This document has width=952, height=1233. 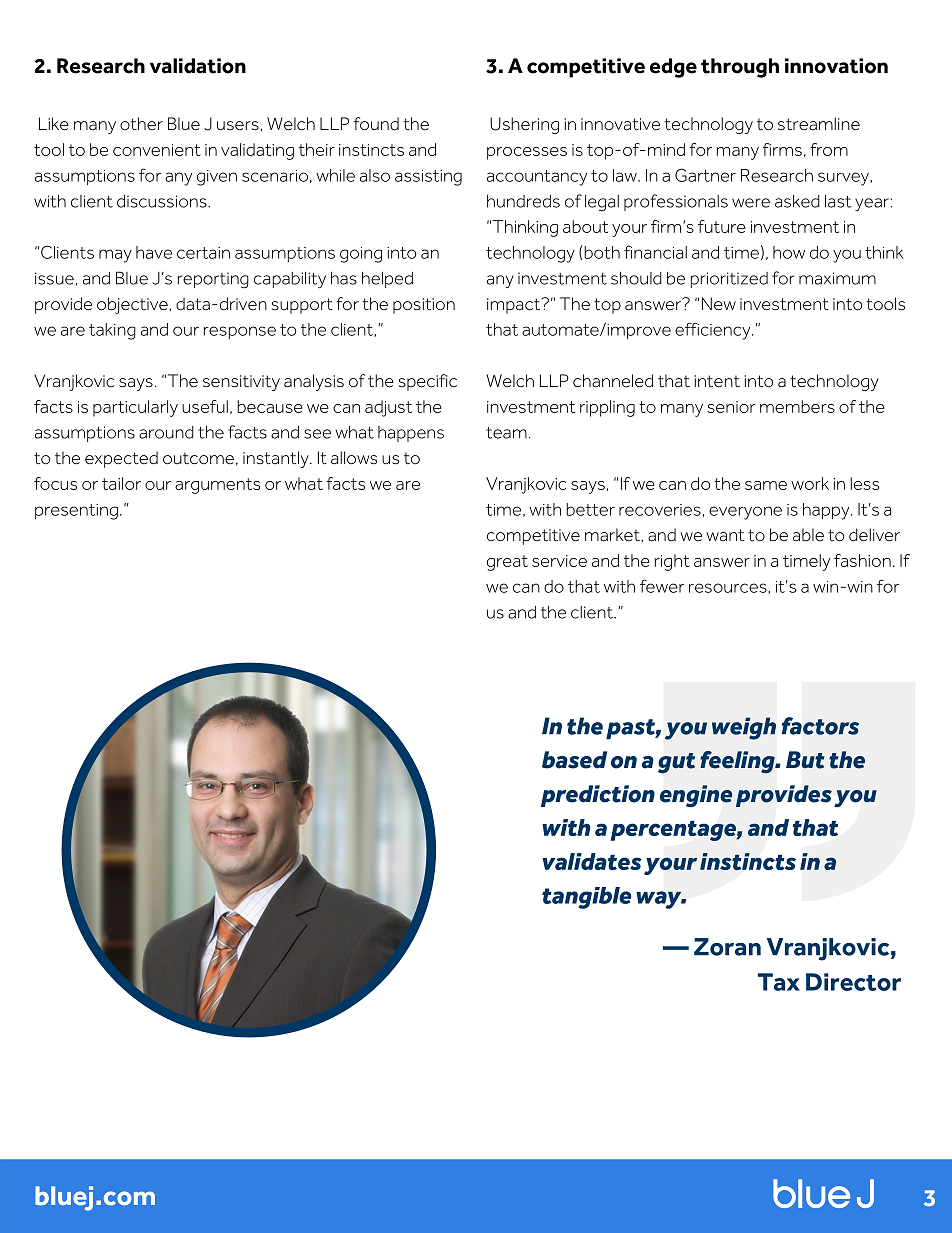 What do you see at coordinates (135, 408) in the document?
I see `particularly` at bounding box center [135, 408].
